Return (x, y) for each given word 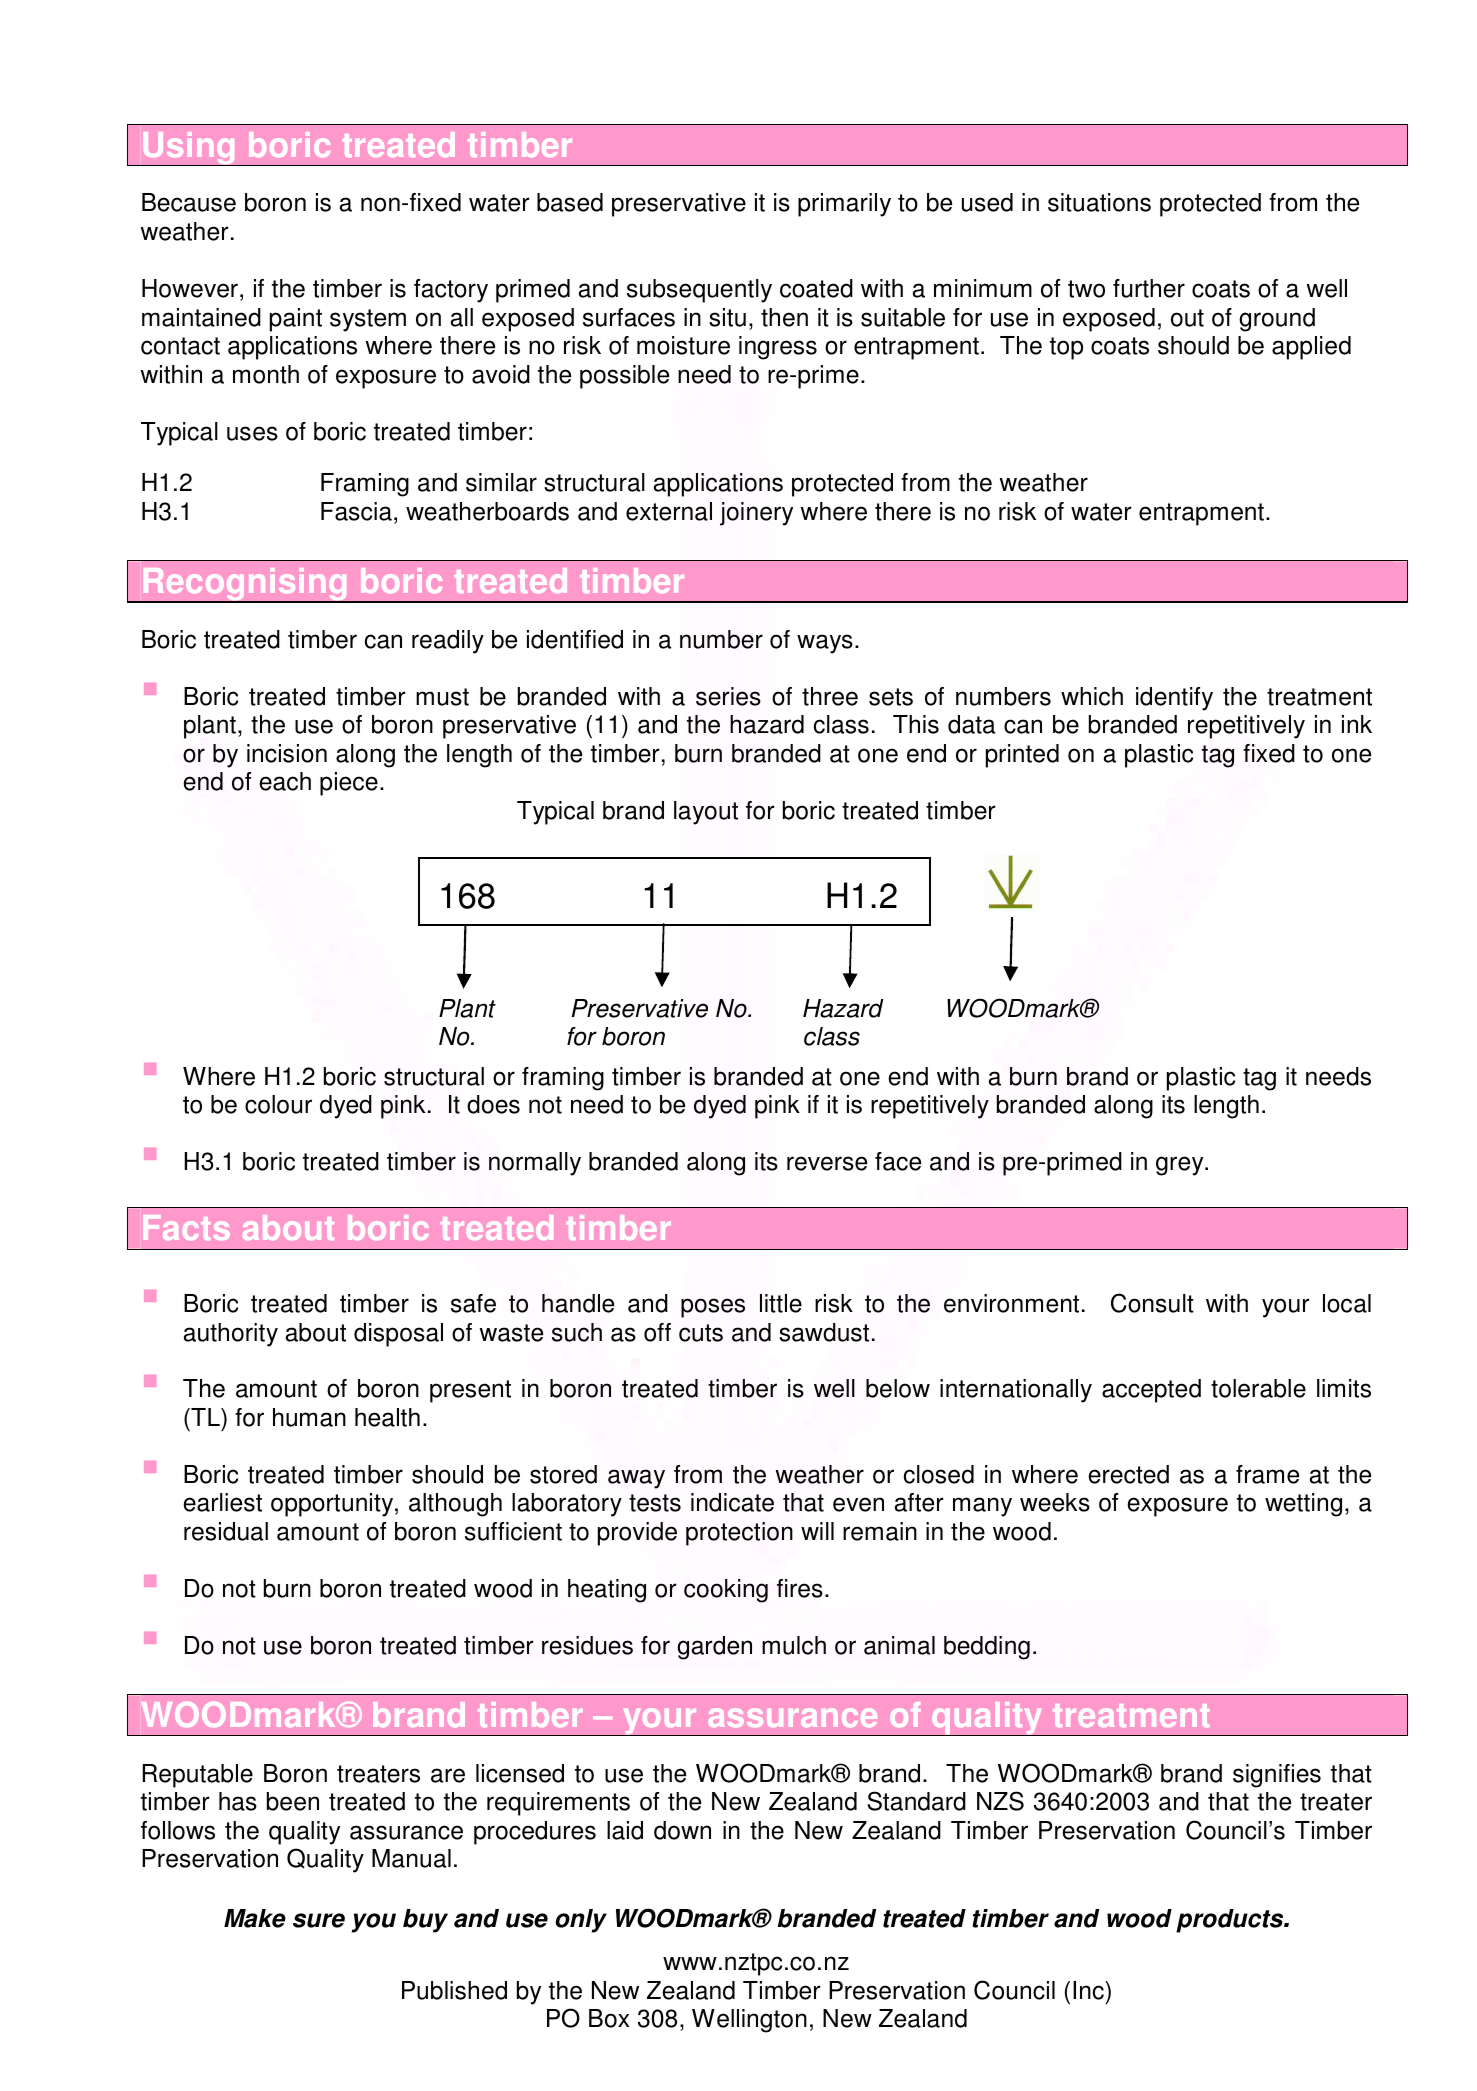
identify (1174, 699)
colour (278, 1104)
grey (1181, 1166)
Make (255, 1918)
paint (296, 320)
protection (739, 1534)
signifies (1277, 1776)
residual (226, 1531)
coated (816, 288)
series (728, 696)
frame (1267, 1474)
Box (609, 2018)
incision (287, 753)
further (1149, 288)
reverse (827, 1163)
